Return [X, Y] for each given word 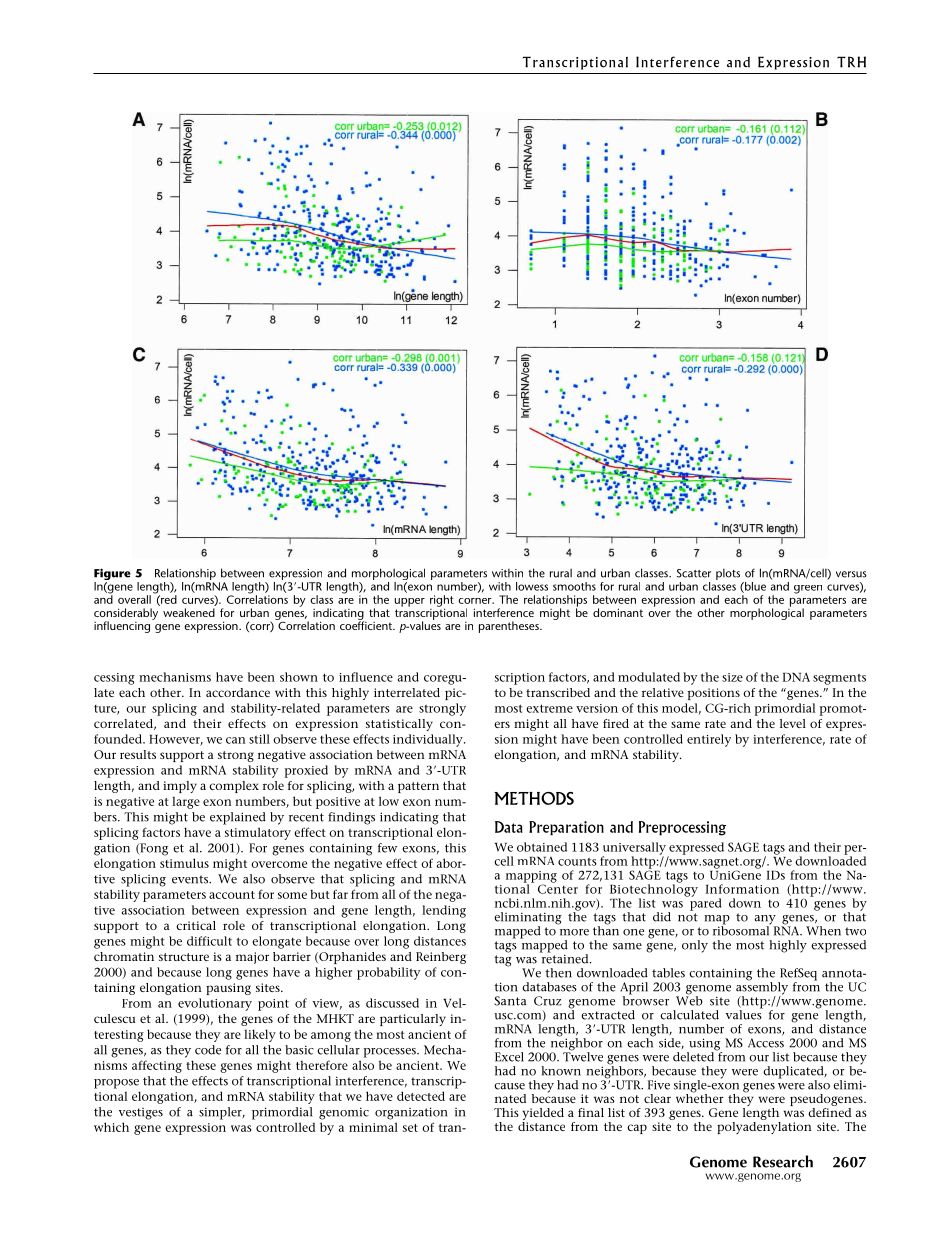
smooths [574, 586]
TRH [851, 62]
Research [783, 1161]
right [442, 602]
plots [729, 575]
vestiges [141, 1114]
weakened [189, 612]
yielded [543, 1115]
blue [754, 587]
